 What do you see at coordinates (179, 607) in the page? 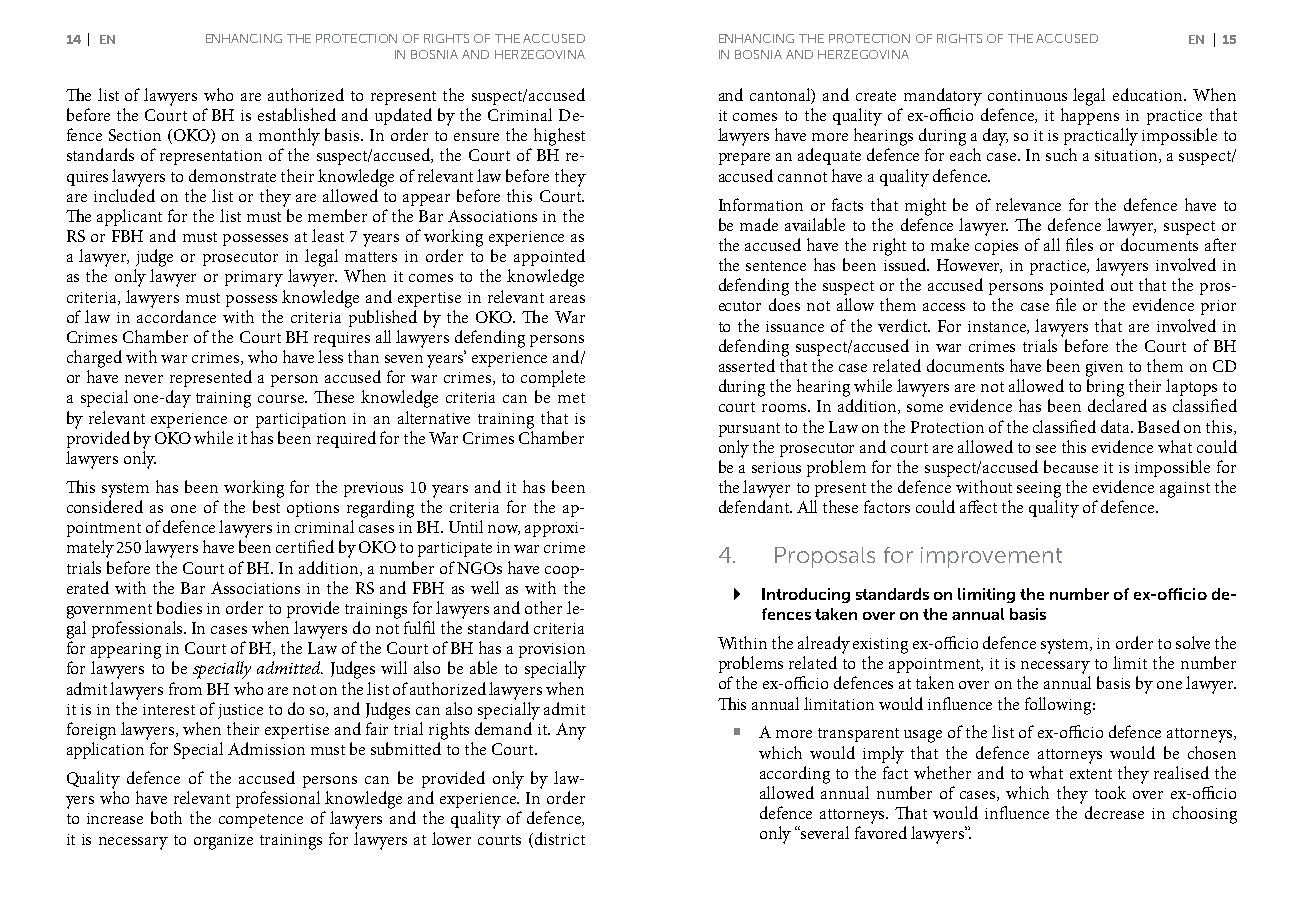
I see `bodies` at bounding box center [179, 607].
